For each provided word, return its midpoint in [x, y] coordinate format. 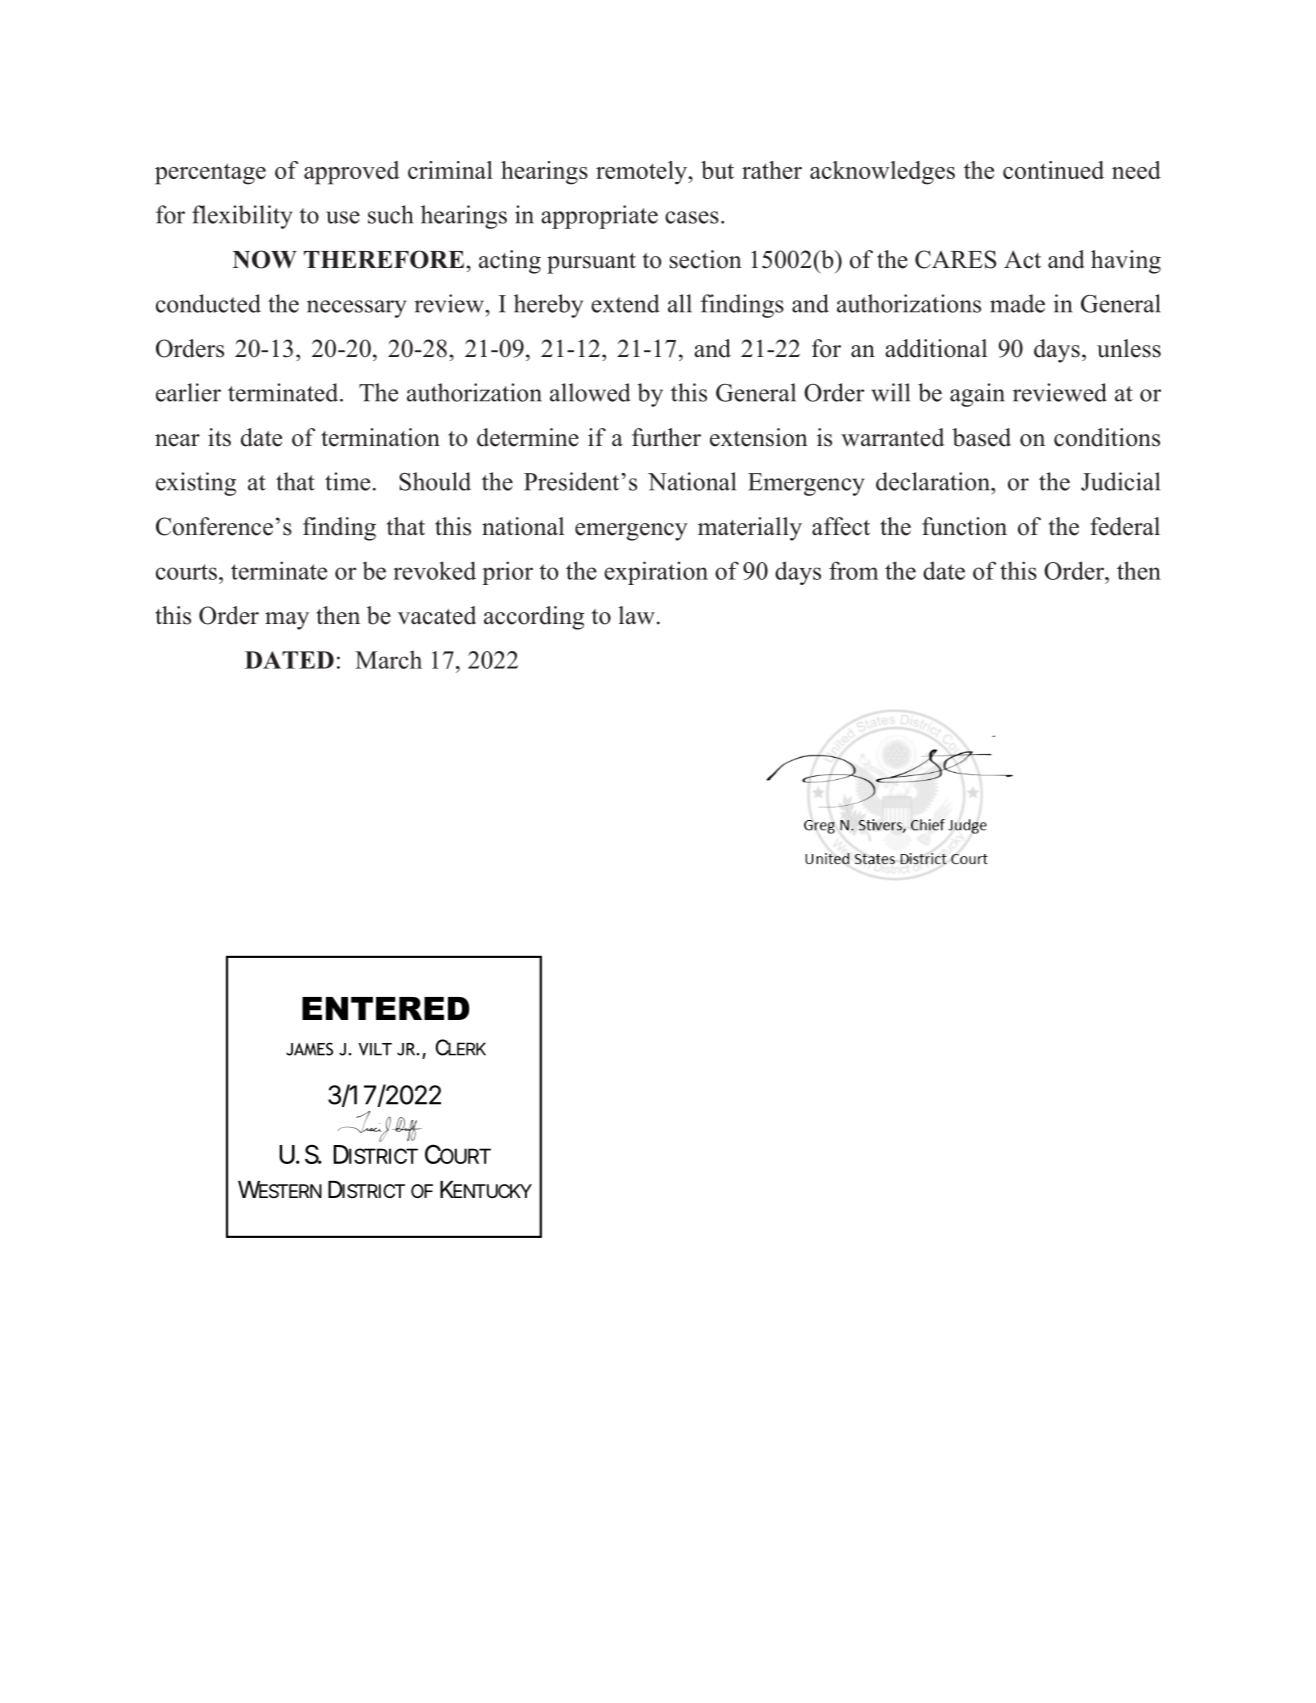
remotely [642, 173]
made [1017, 303]
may [287, 621]
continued [1053, 170]
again [977, 395]
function [964, 526]
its [219, 437]
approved [351, 173]
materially [750, 529]
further [666, 437]
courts [186, 572]
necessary [356, 309]
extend [625, 303]
